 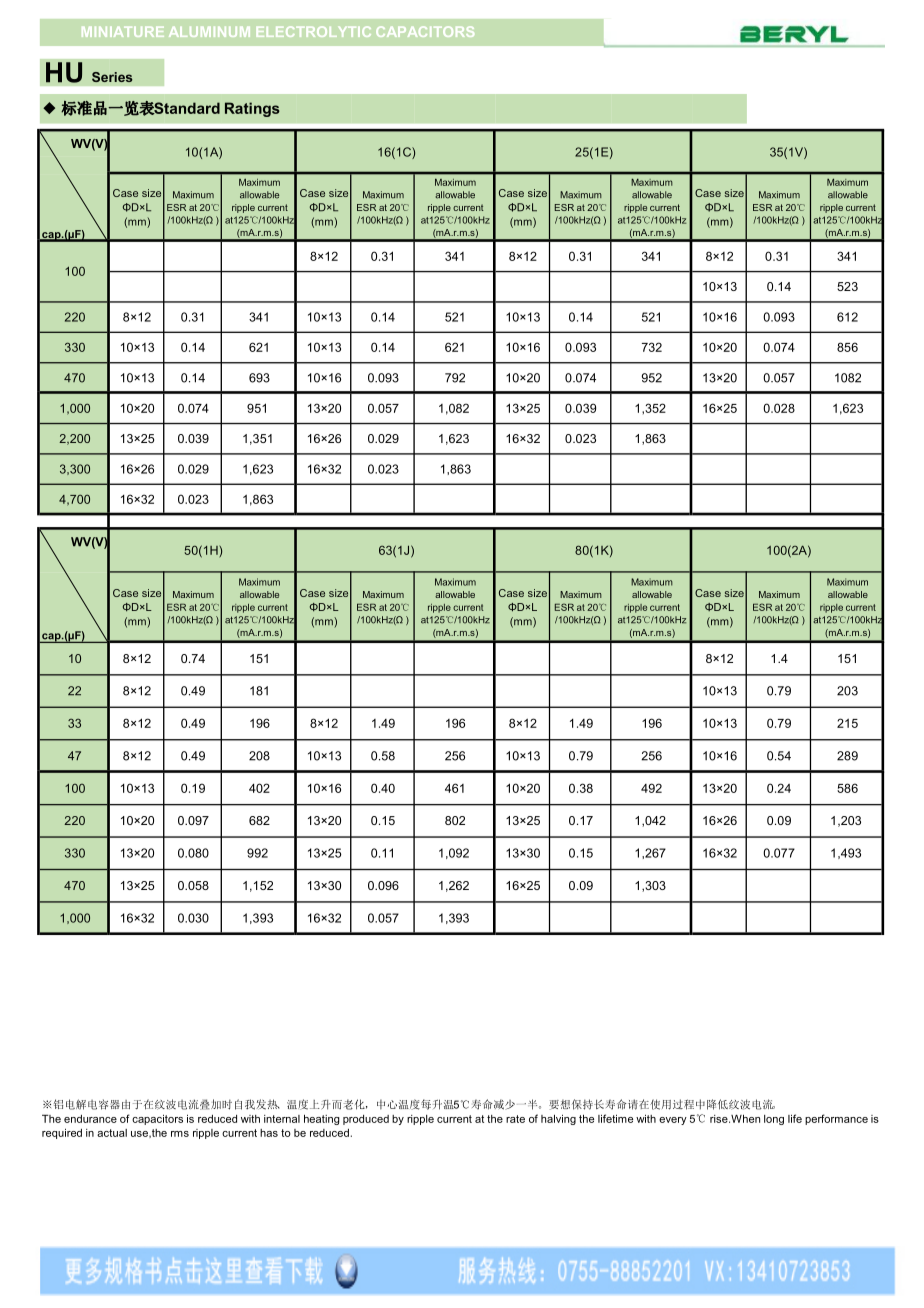 I want to click on long, so click(x=774, y=1120).
